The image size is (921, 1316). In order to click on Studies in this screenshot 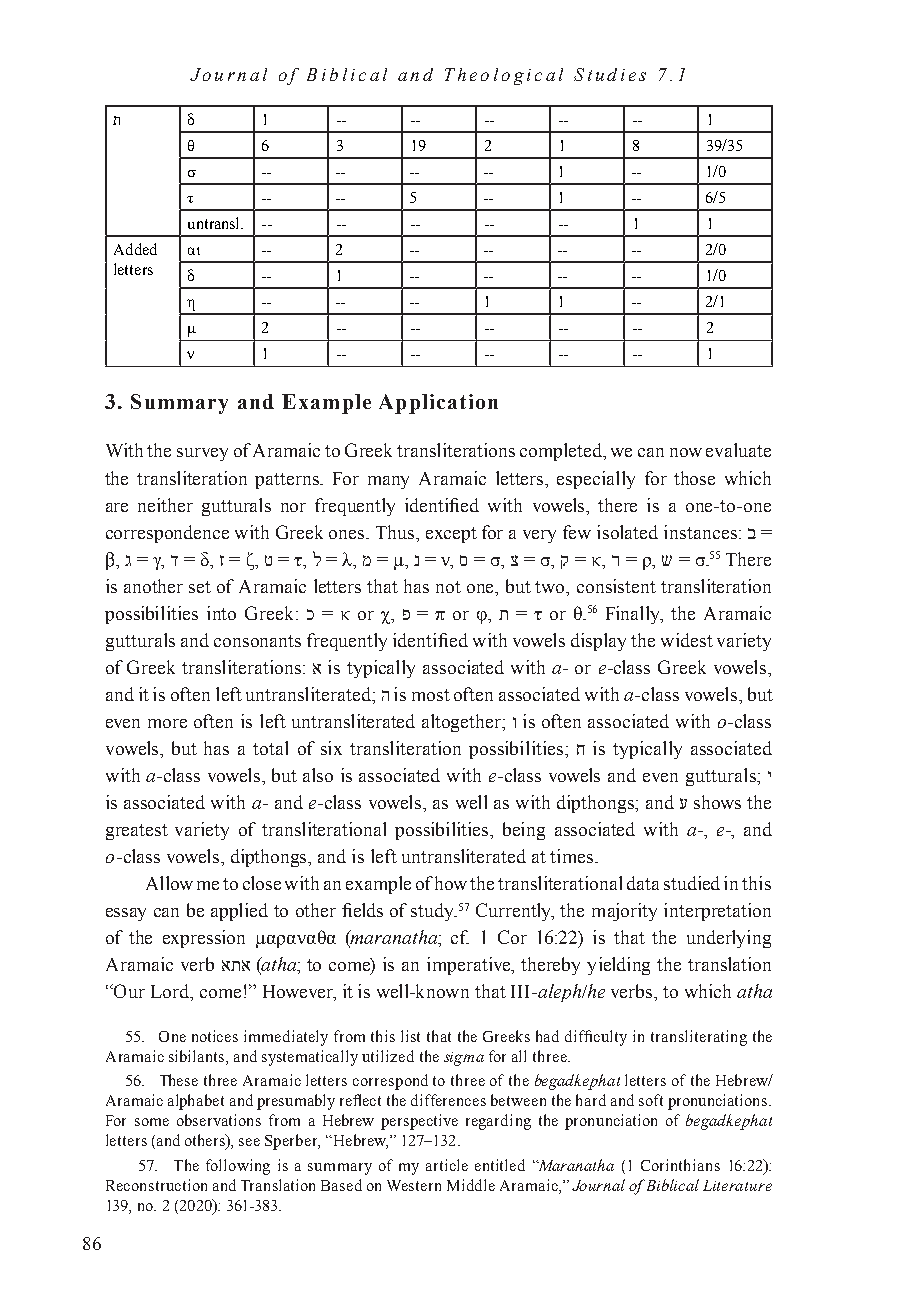, I will do `click(610, 74)`.
